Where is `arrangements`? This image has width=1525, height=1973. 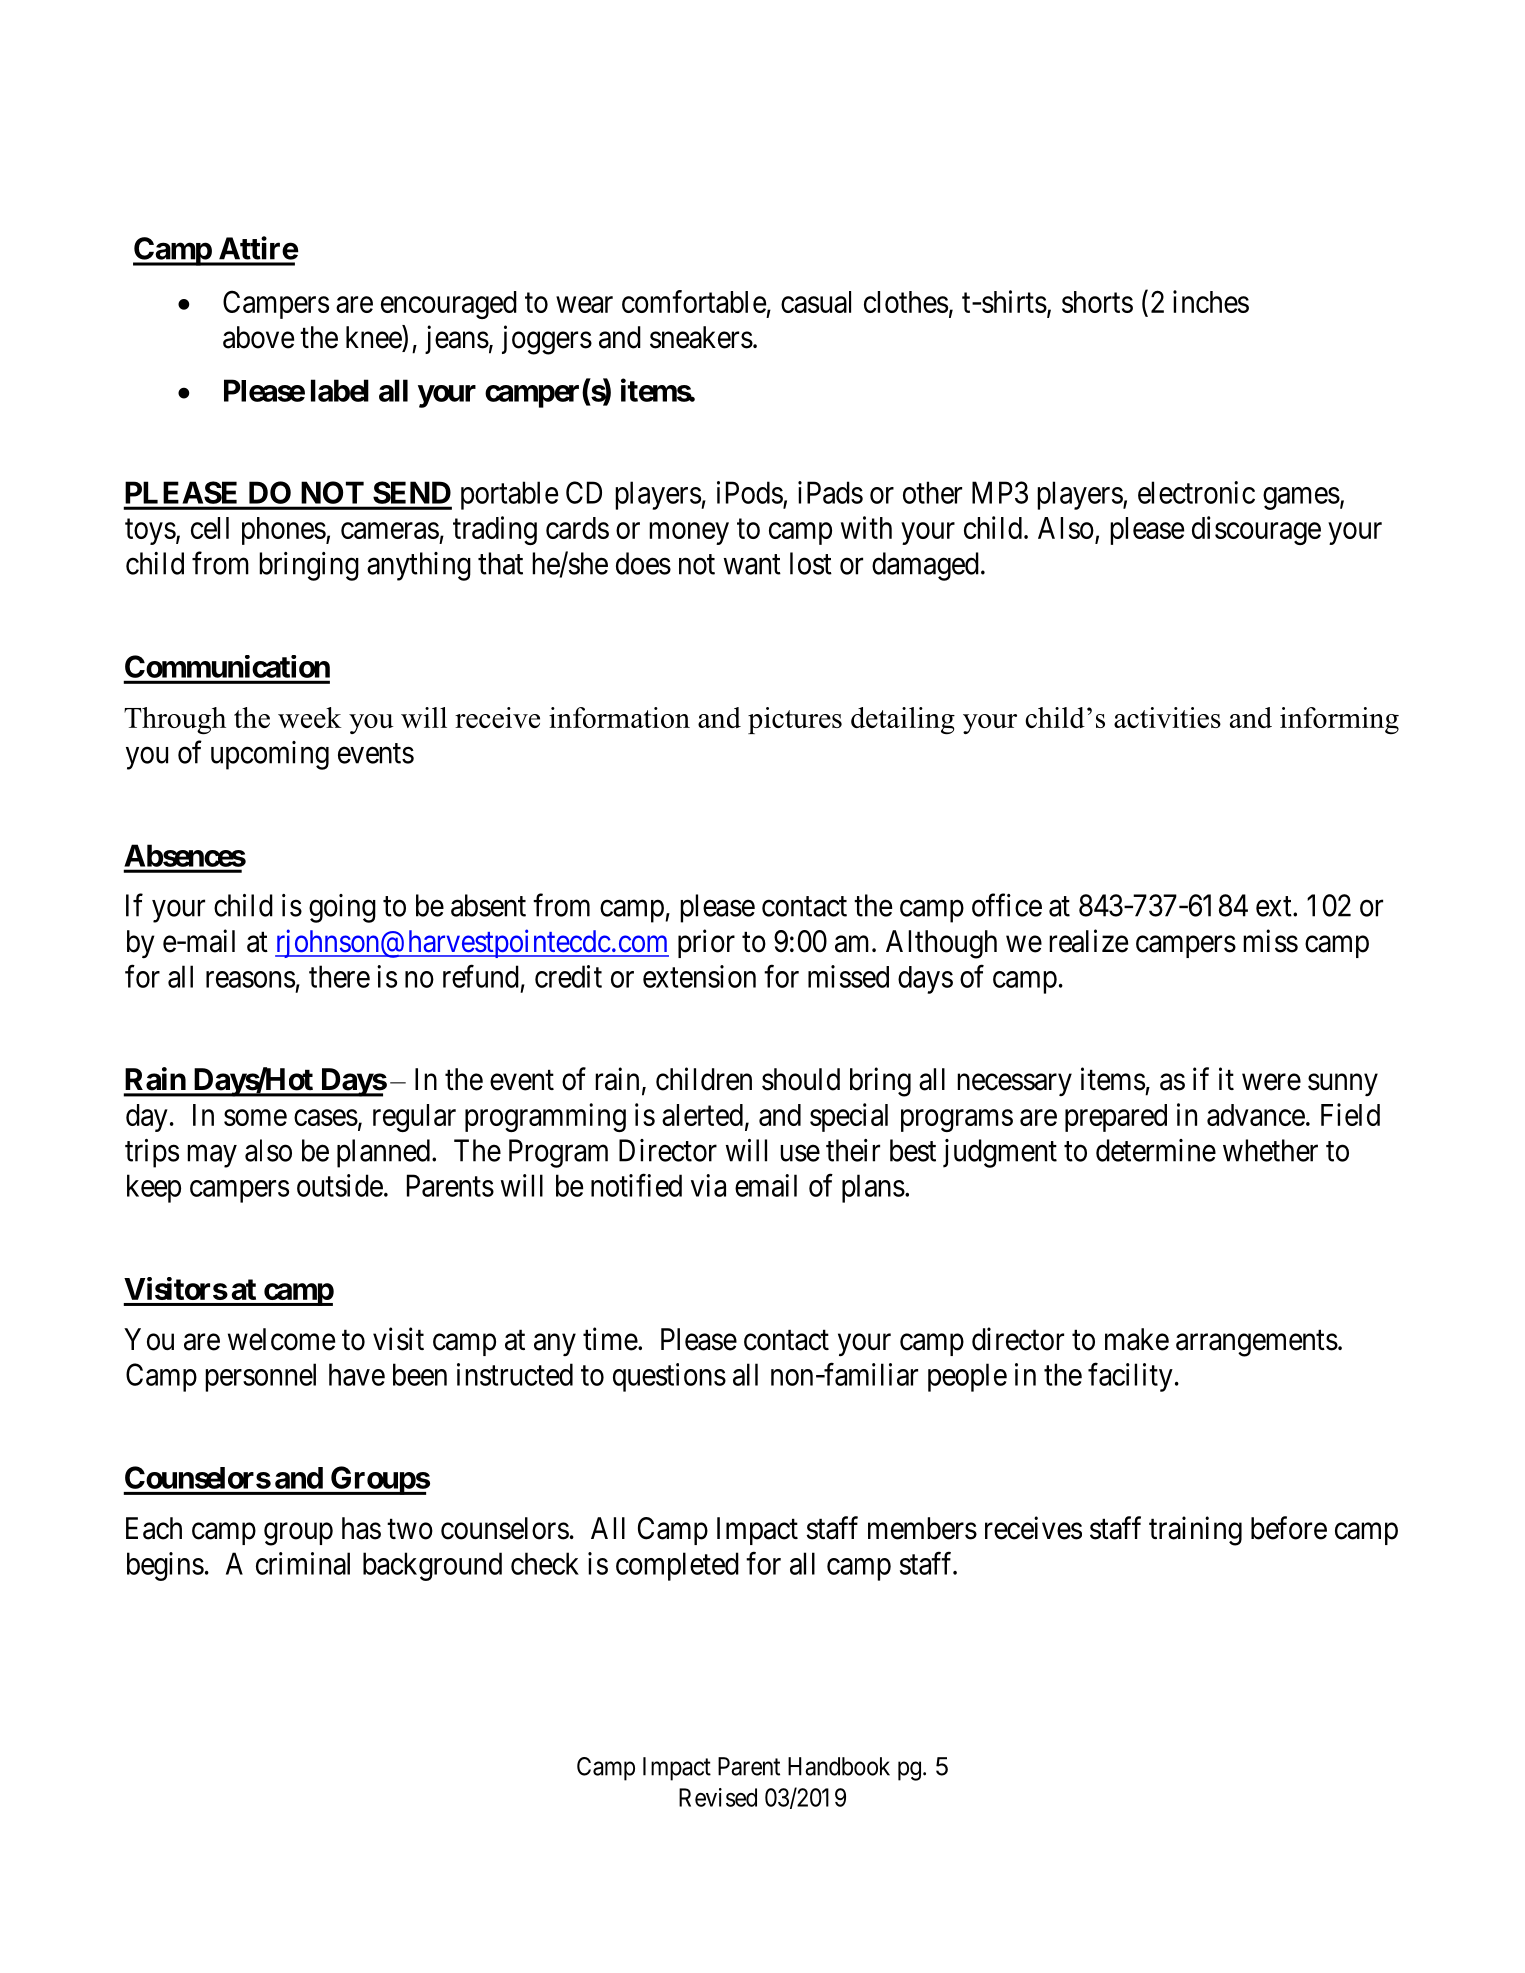 arrangements is located at coordinates (1257, 1343).
